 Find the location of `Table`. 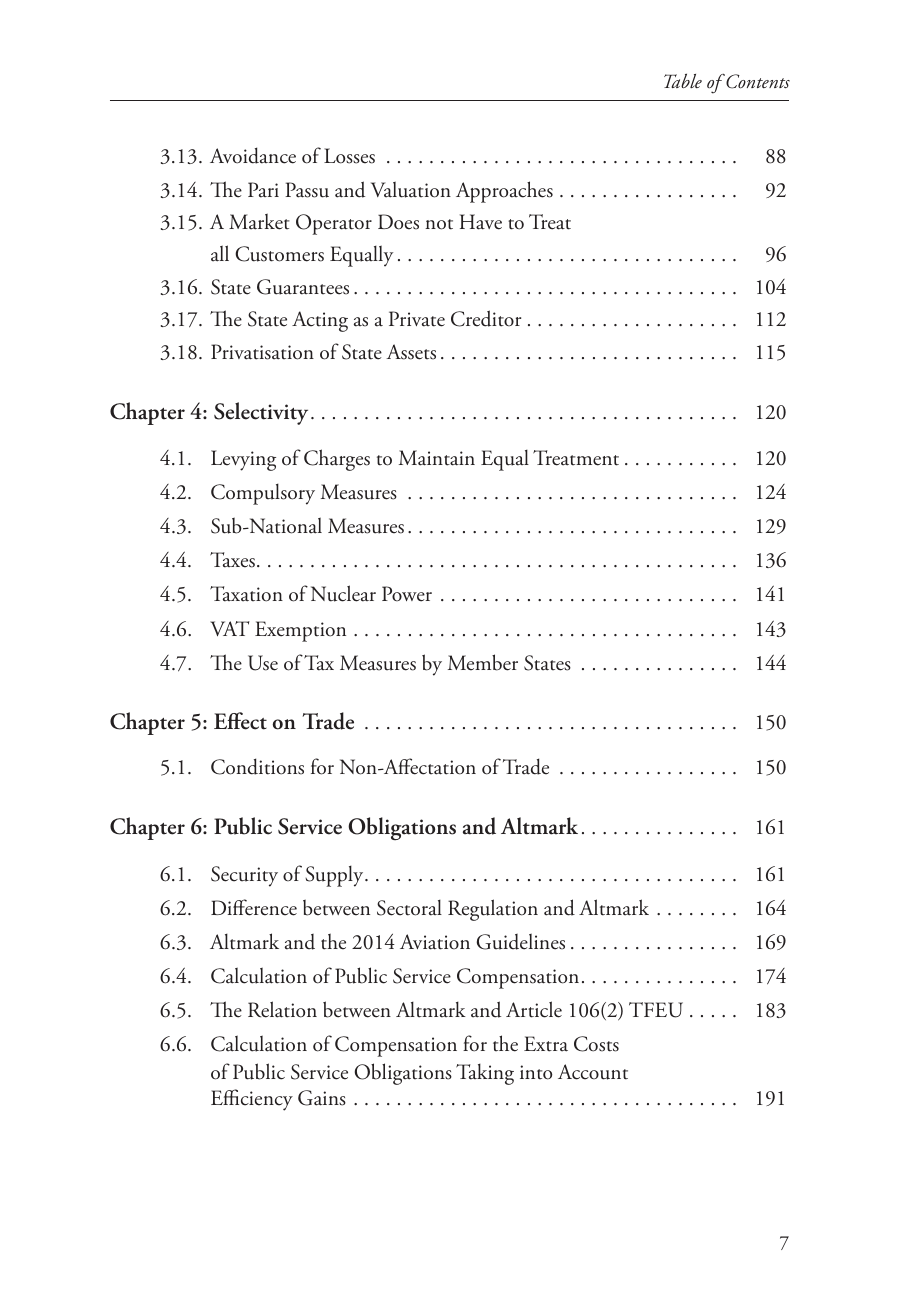

Table is located at coordinates (683, 80).
